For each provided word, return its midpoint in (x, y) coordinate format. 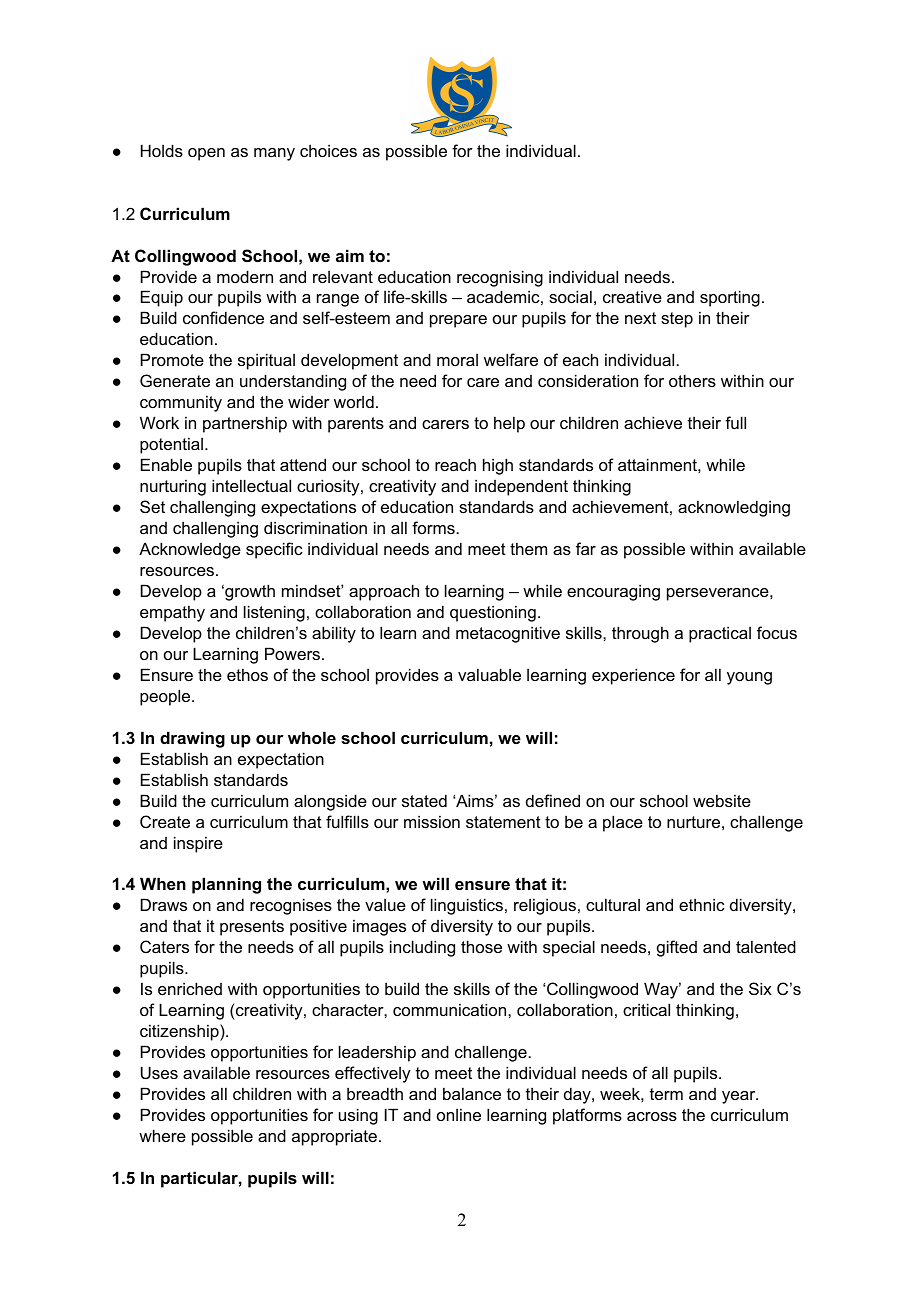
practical (720, 634)
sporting (730, 298)
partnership (245, 424)
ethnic (702, 904)
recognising (500, 278)
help (509, 424)
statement (503, 822)
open (206, 154)
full (735, 422)
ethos (247, 674)
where (162, 1135)
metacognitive (508, 634)
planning (226, 885)
